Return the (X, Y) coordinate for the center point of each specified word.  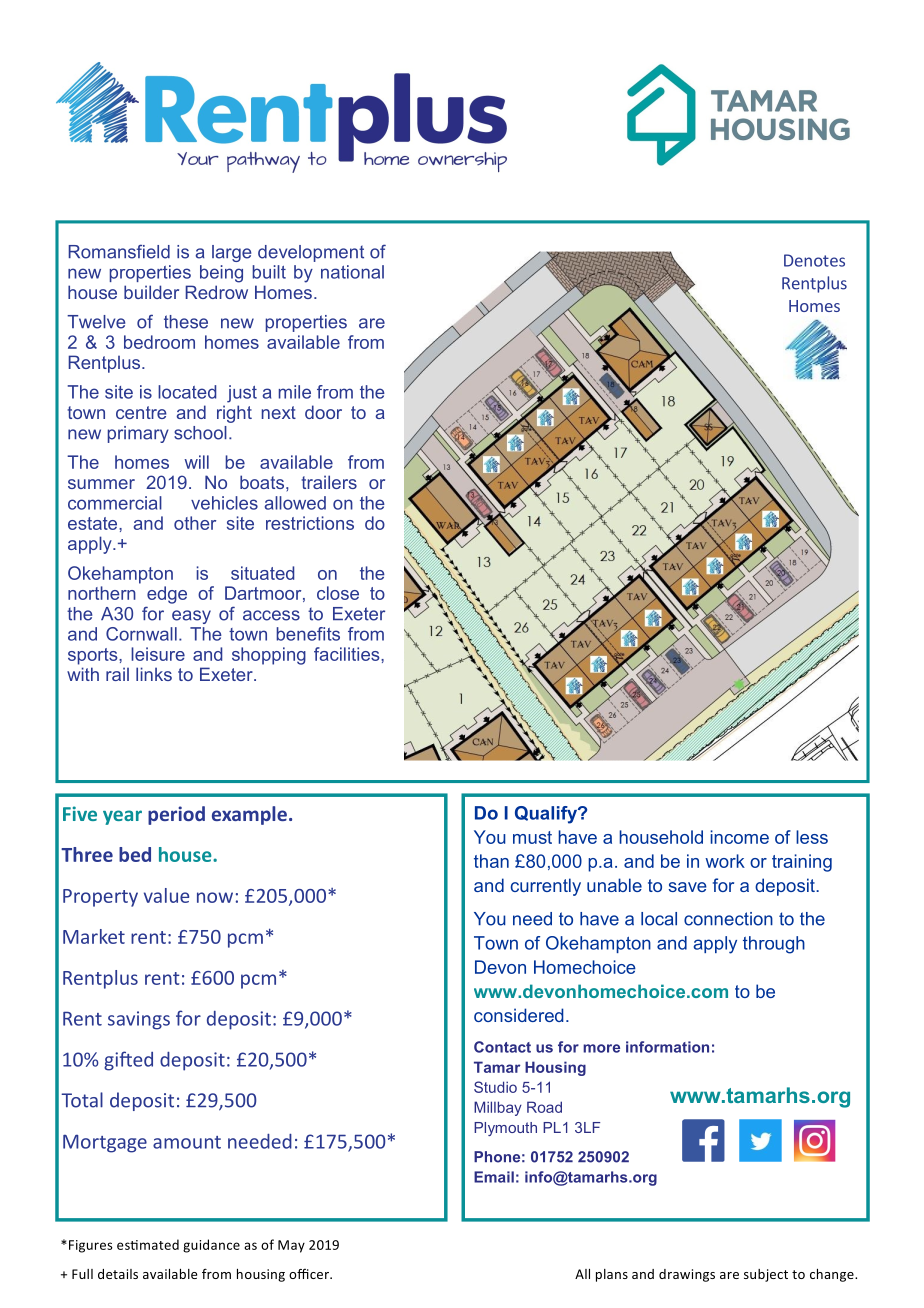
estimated (148, 1244)
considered (519, 1015)
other (195, 523)
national (352, 272)
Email (494, 1177)
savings (139, 1020)
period (176, 815)
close (338, 593)
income (739, 837)
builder (151, 292)
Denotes (814, 260)
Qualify (547, 815)
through (774, 945)
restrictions (310, 523)
